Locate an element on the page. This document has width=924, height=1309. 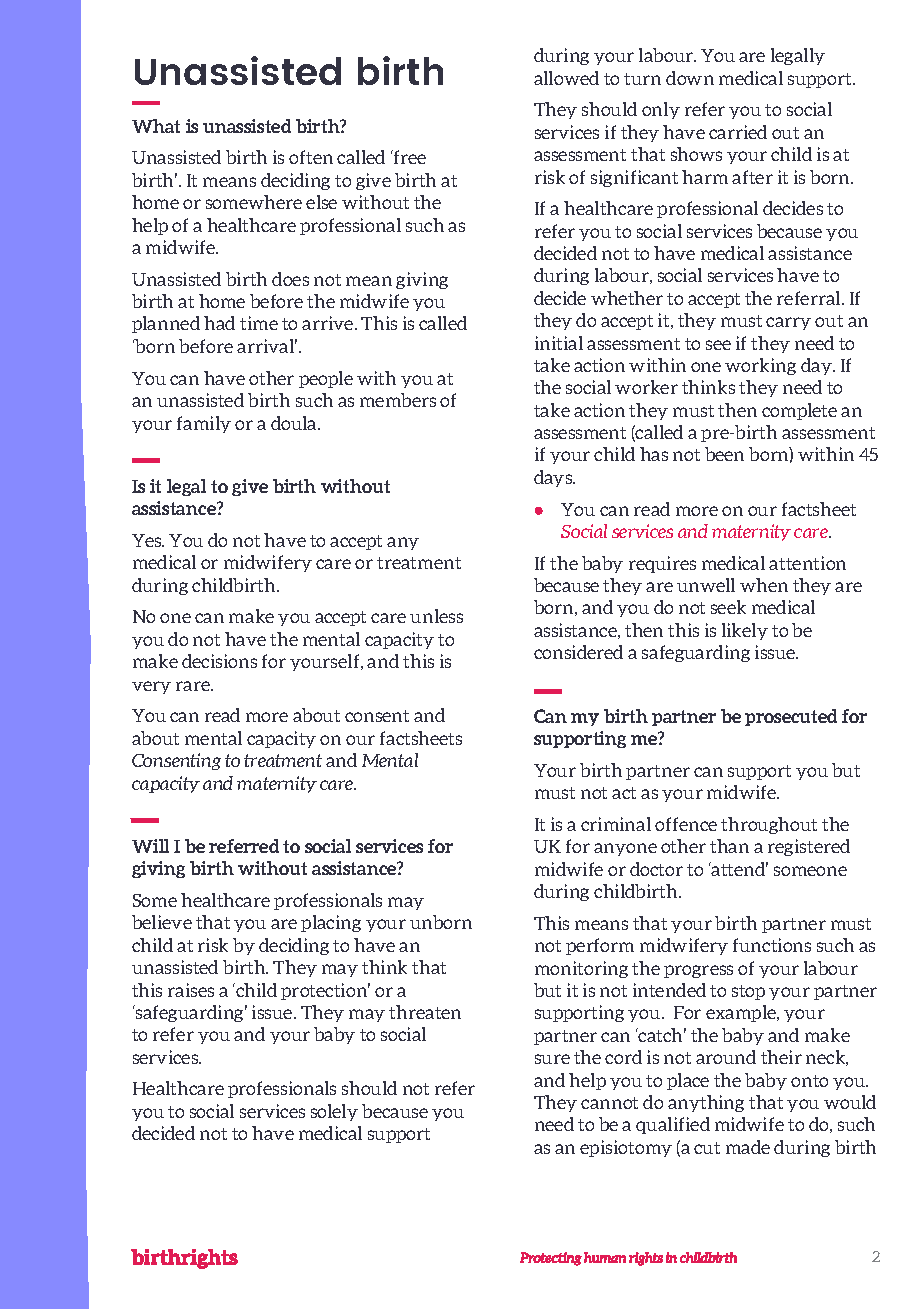
likely is located at coordinates (745, 631).
